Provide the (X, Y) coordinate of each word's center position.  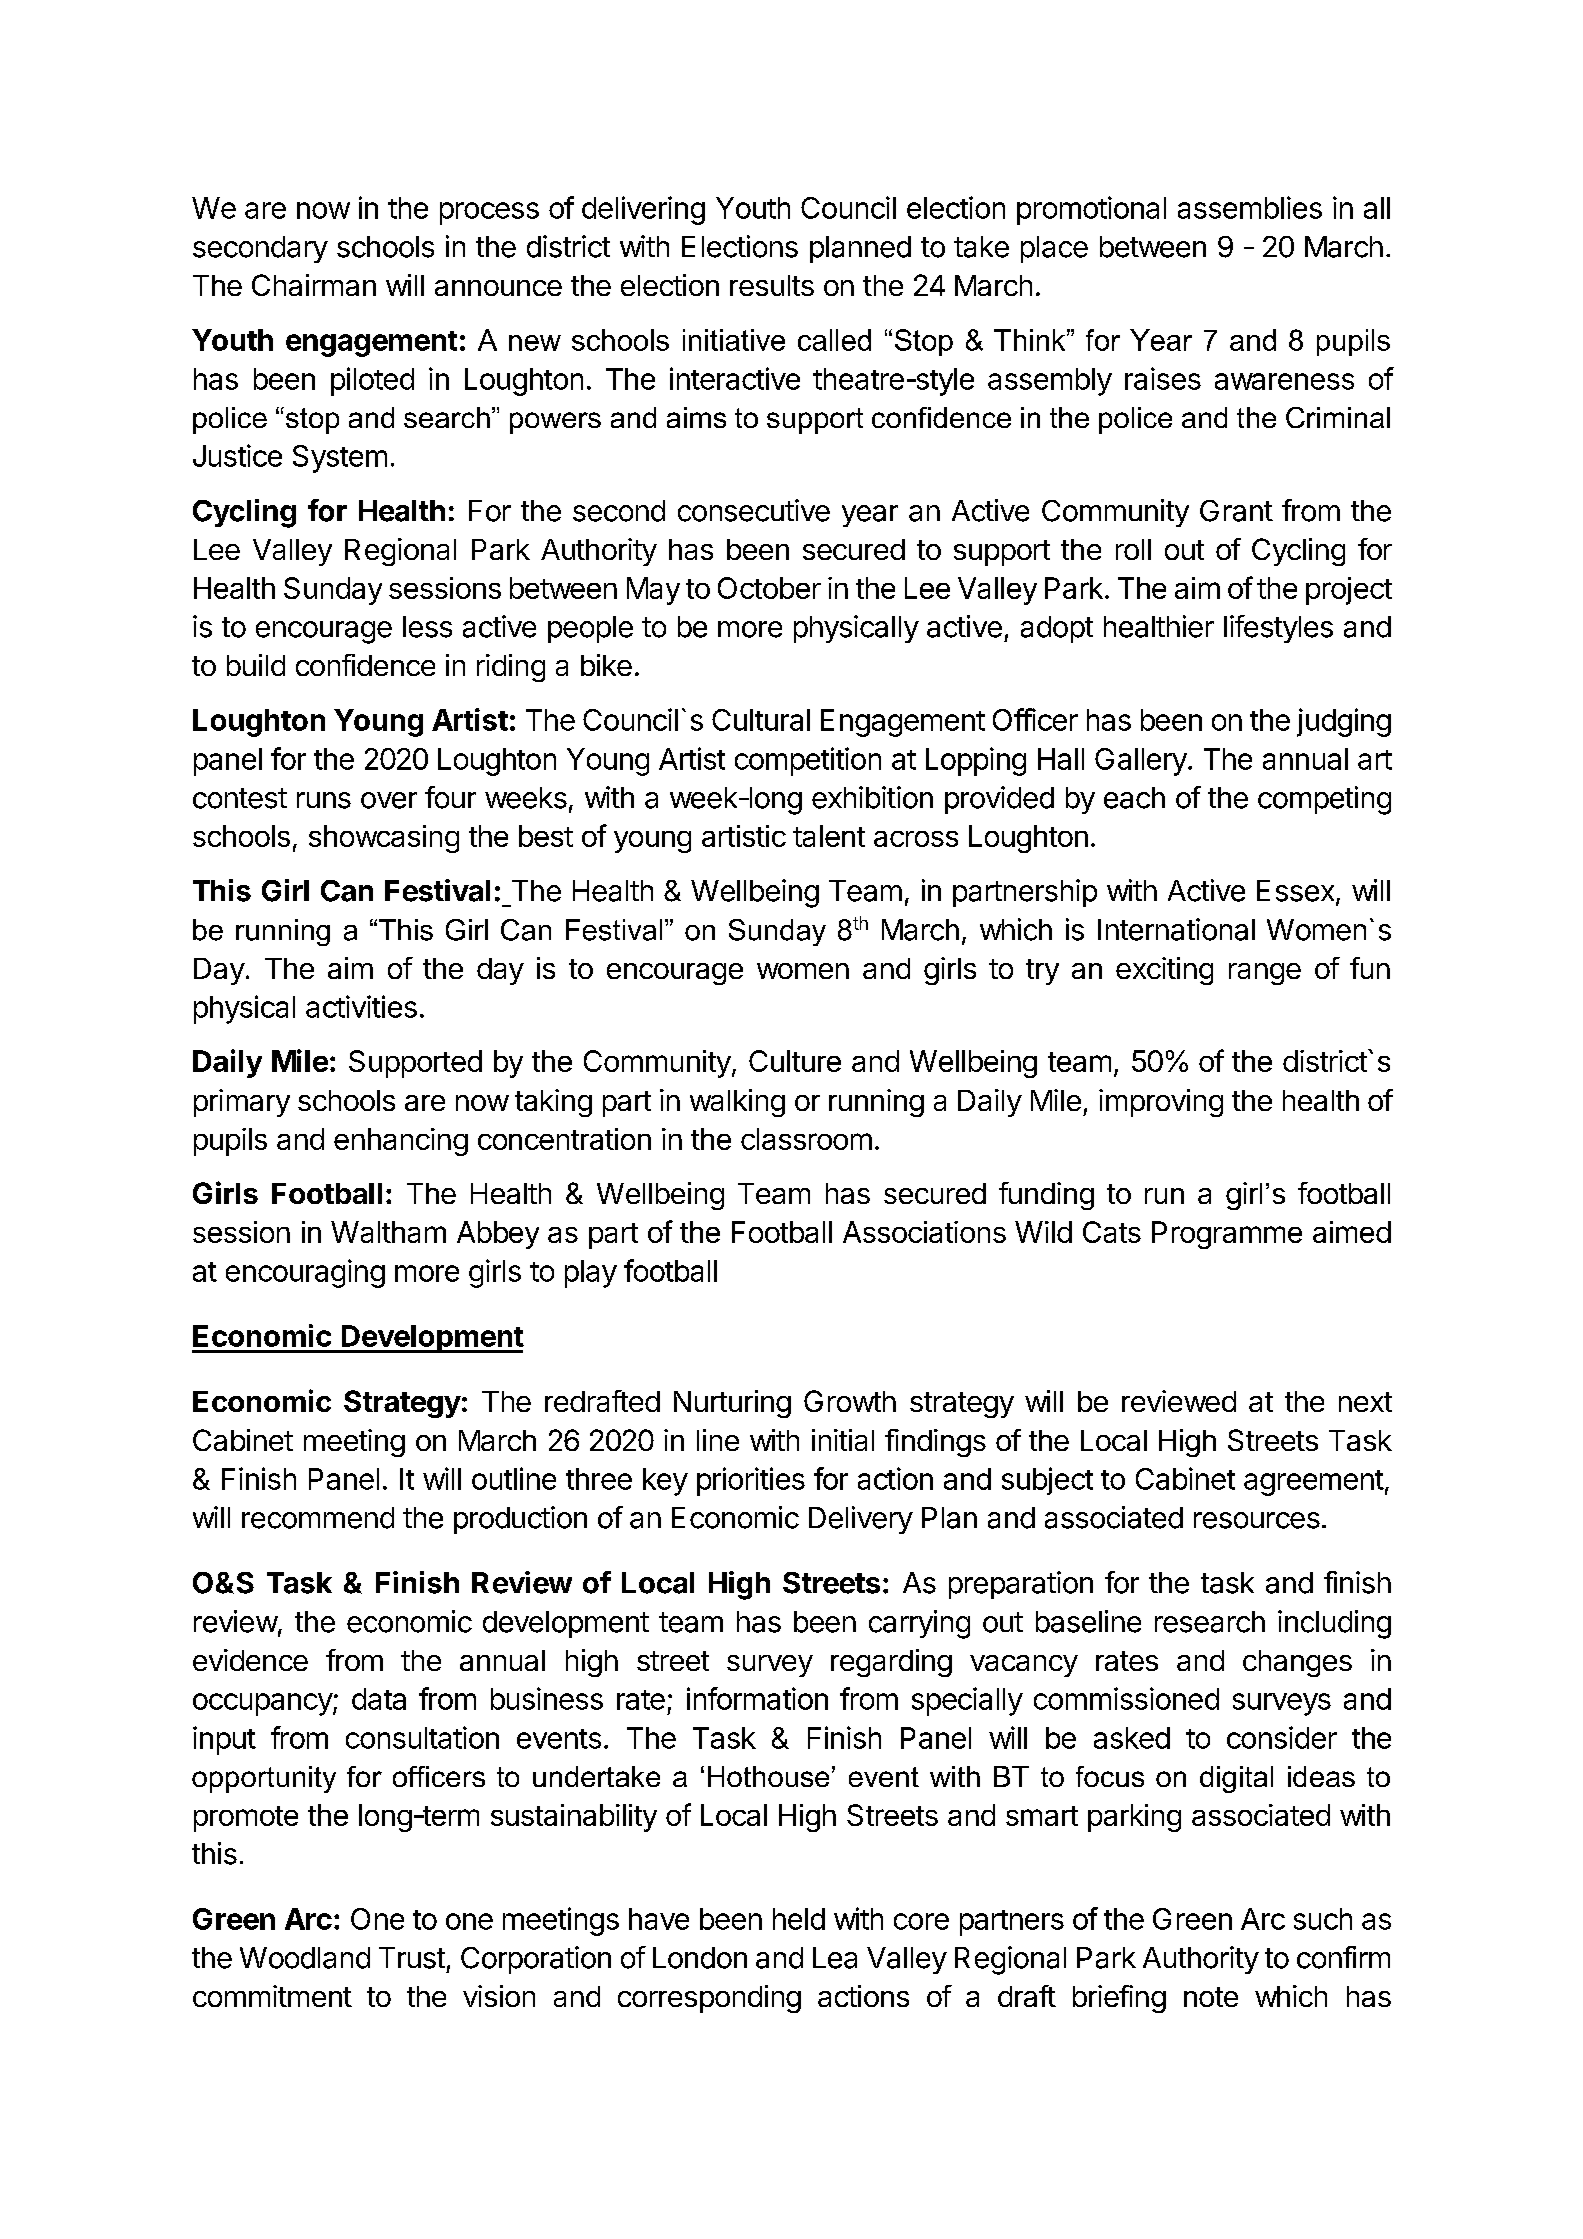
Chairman (314, 285)
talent (829, 836)
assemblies (1250, 207)
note (1211, 1997)
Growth (850, 1401)
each (1134, 798)
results (772, 285)
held (799, 1919)
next (1365, 1402)
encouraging (305, 1273)
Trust (412, 1958)
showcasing (384, 839)
